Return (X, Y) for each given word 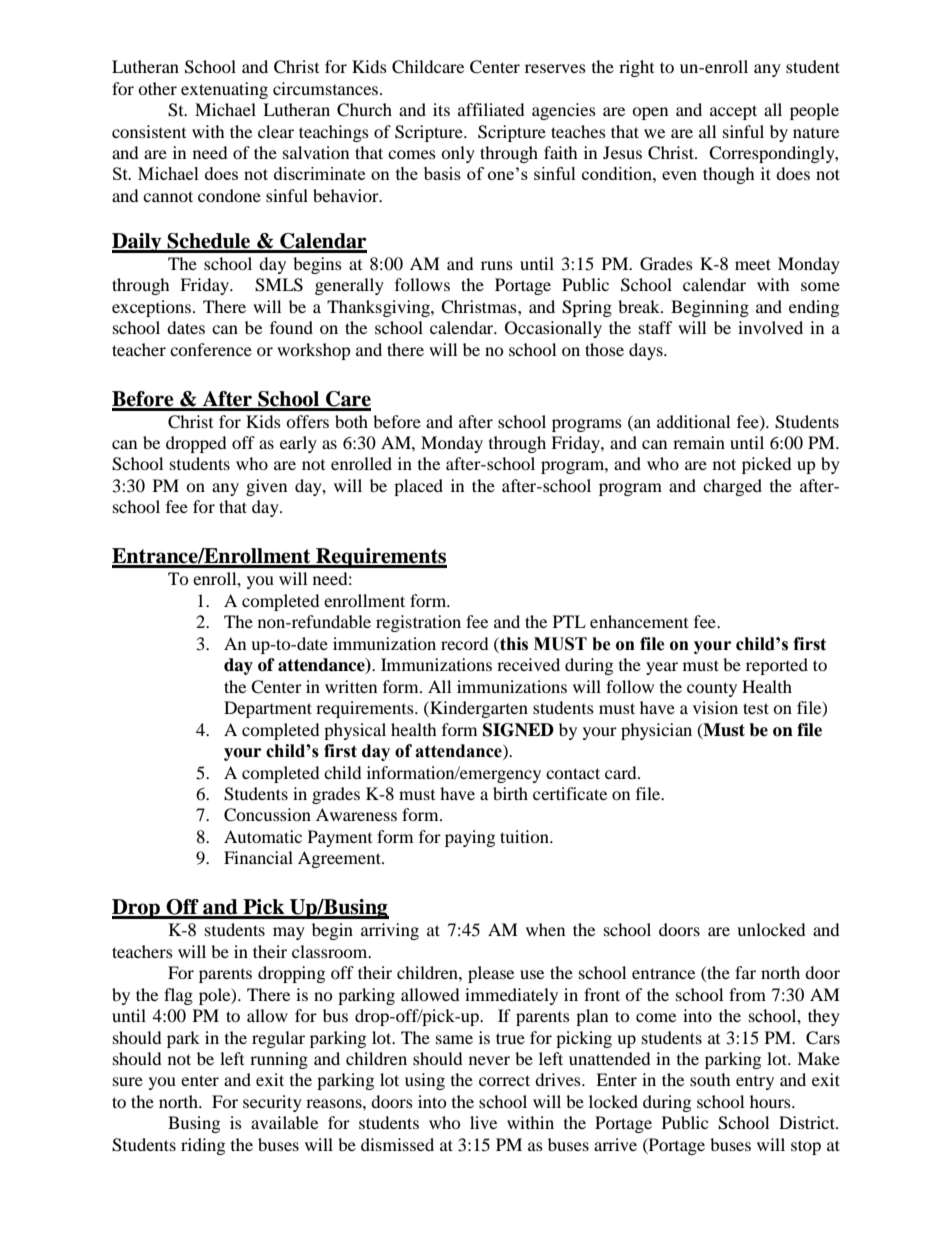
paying (470, 838)
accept (733, 112)
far (745, 972)
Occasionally (553, 329)
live (483, 1122)
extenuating (224, 90)
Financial (258, 857)
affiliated (491, 109)
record (465, 643)
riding (203, 1146)
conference (211, 349)
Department (268, 709)
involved (770, 327)
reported (777, 666)
